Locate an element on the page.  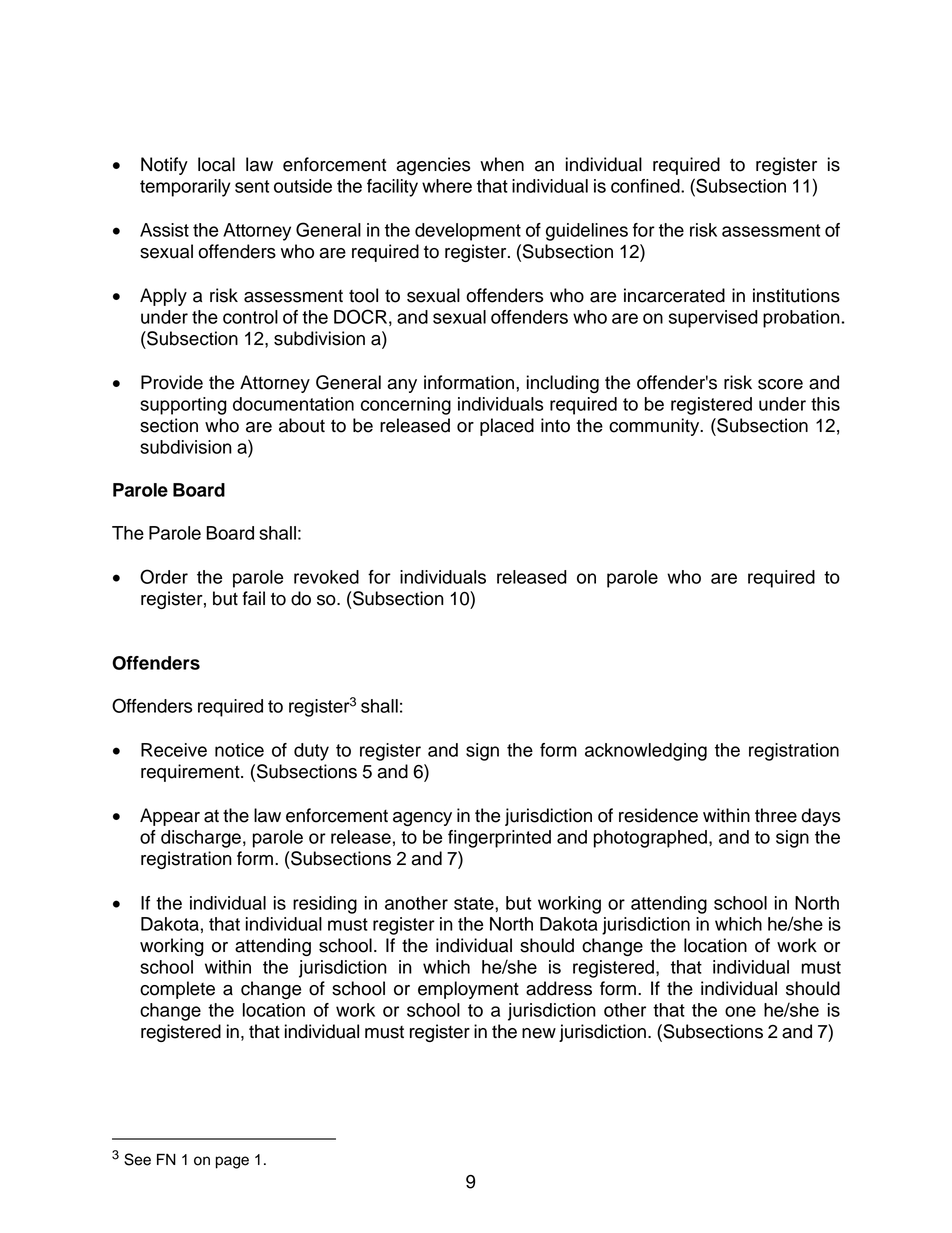
three is located at coordinates (776, 815).
